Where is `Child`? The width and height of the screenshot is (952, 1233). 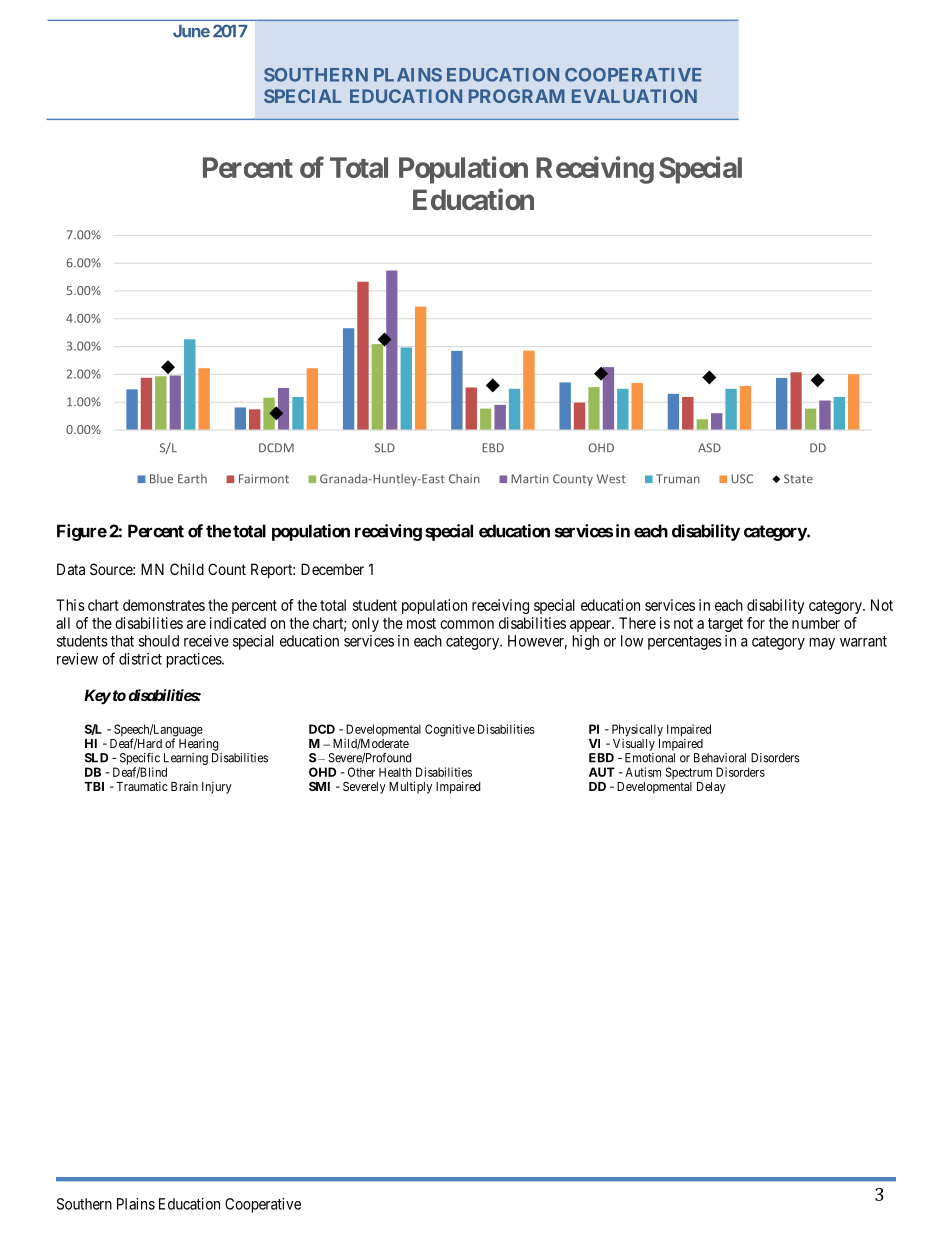 Child is located at coordinates (187, 569).
